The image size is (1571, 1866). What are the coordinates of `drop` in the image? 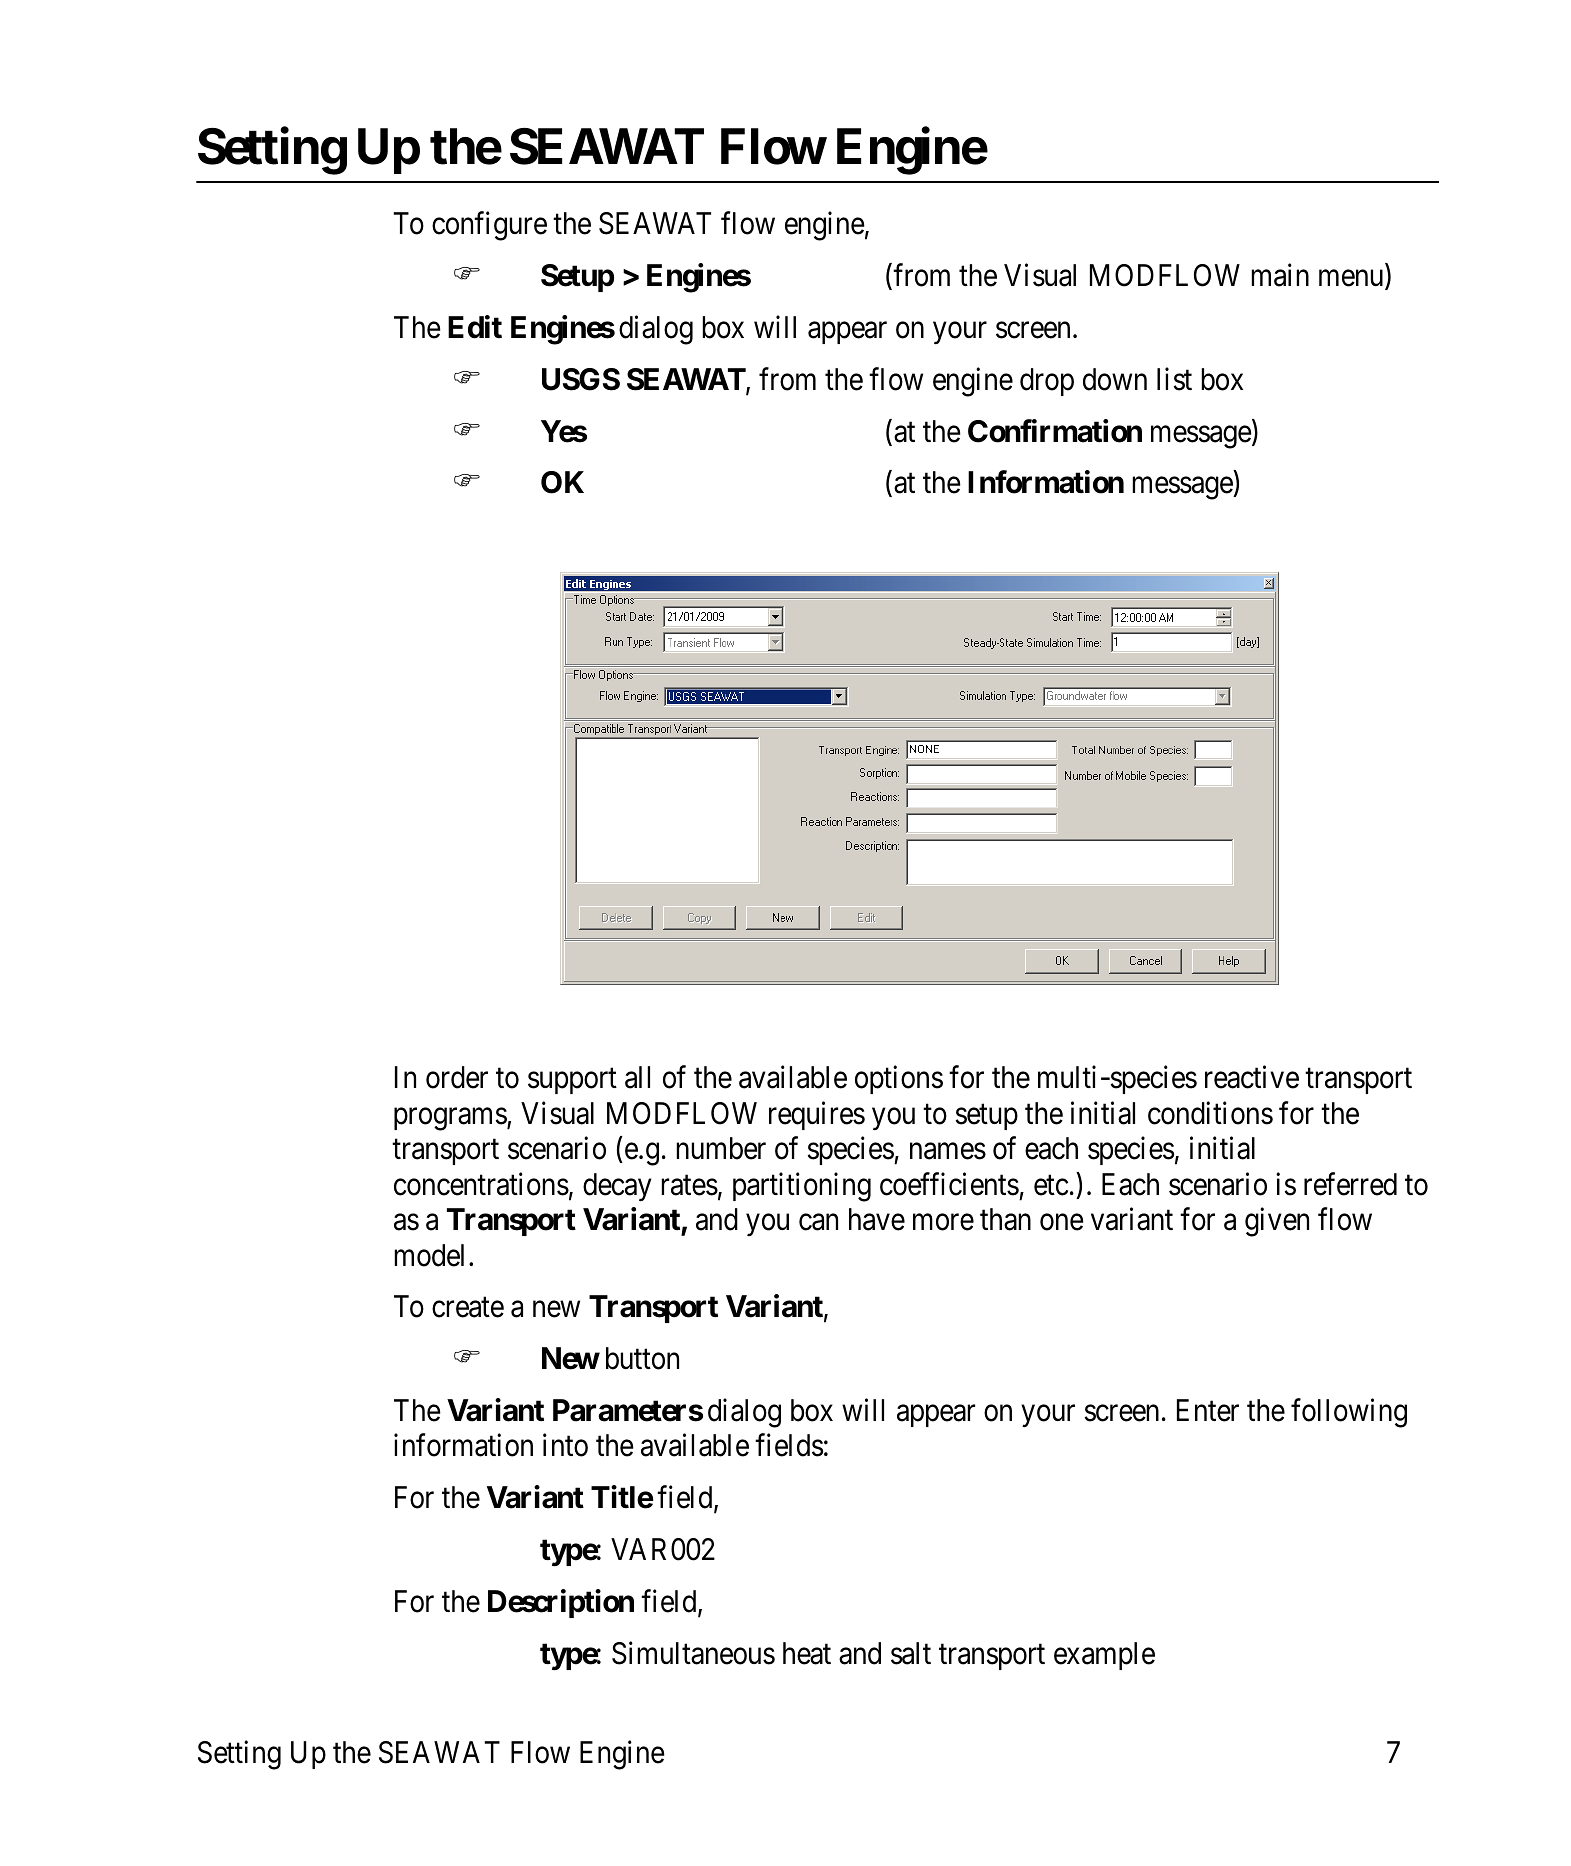 It's located at (1047, 382).
